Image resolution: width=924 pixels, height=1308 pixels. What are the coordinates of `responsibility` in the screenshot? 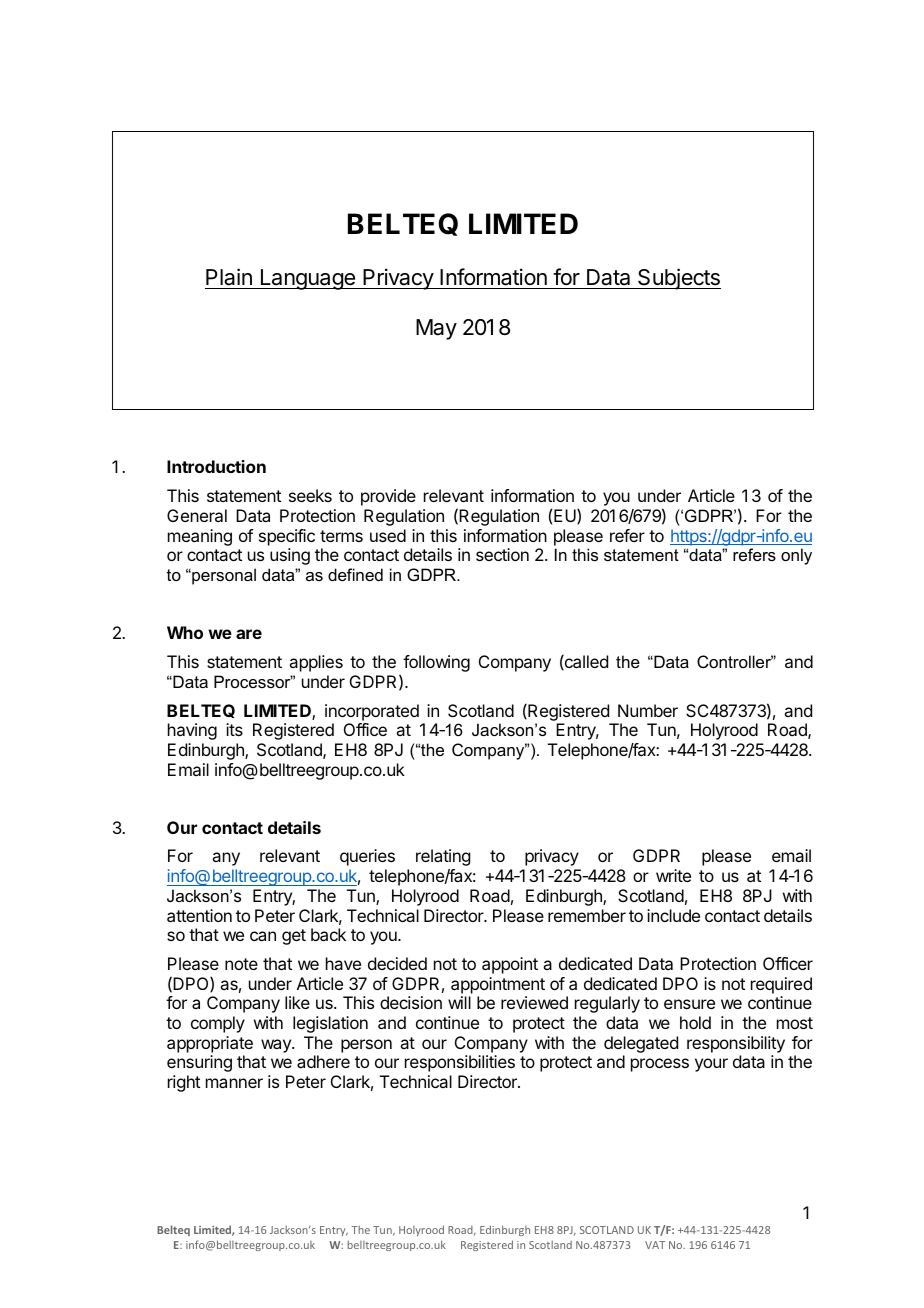 It's located at (736, 1044).
